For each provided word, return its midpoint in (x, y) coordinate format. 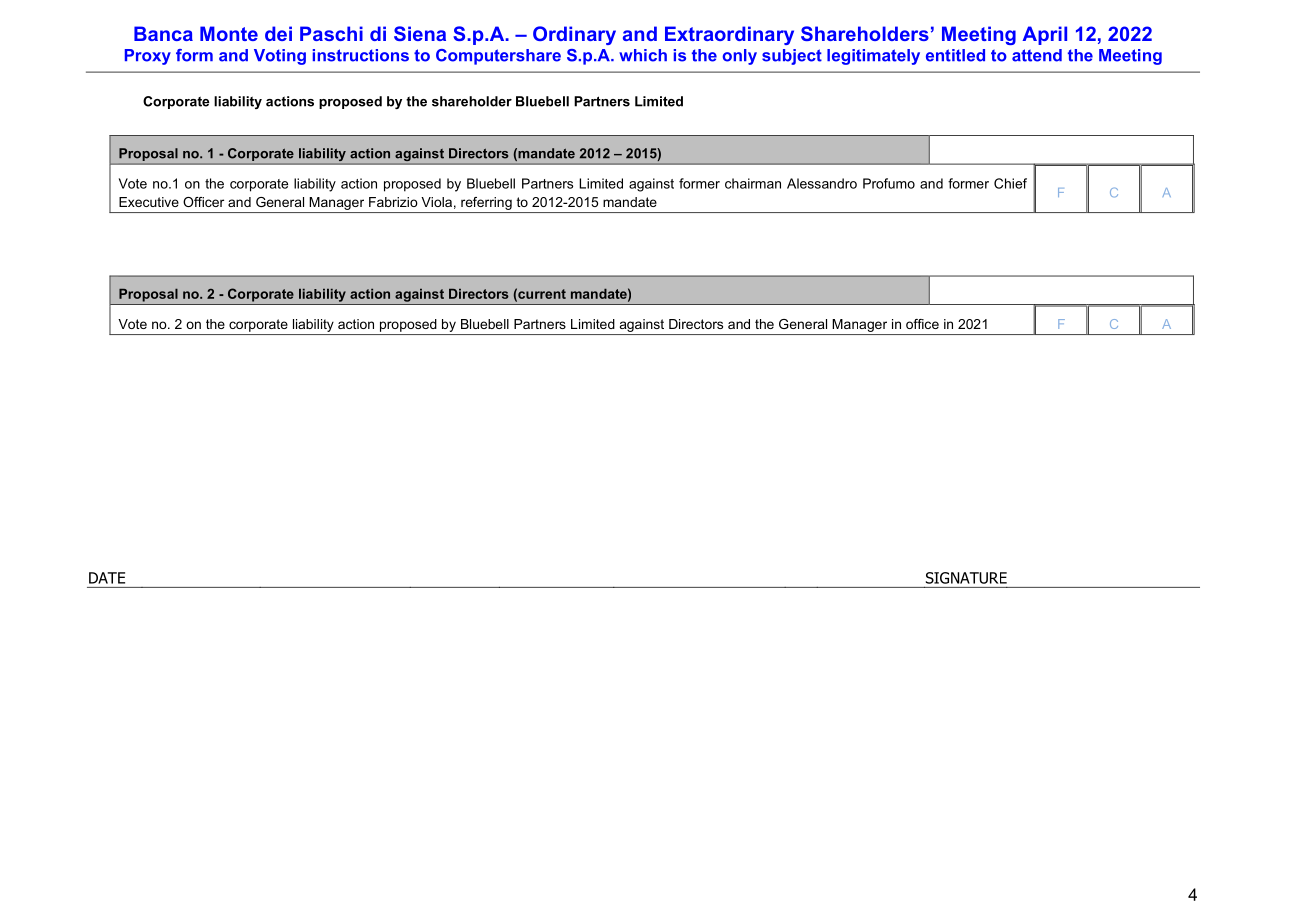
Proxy (148, 57)
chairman (753, 183)
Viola (436, 202)
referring (486, 203)
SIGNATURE (966, 578)
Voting (280, 57)
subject (792, 57)
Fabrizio (393, 202)
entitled (955, 55)
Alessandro (822, 183)
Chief (1010, 183)
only (740, 57)
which (643, 55)
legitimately (873, 57)
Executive (149, 202)
